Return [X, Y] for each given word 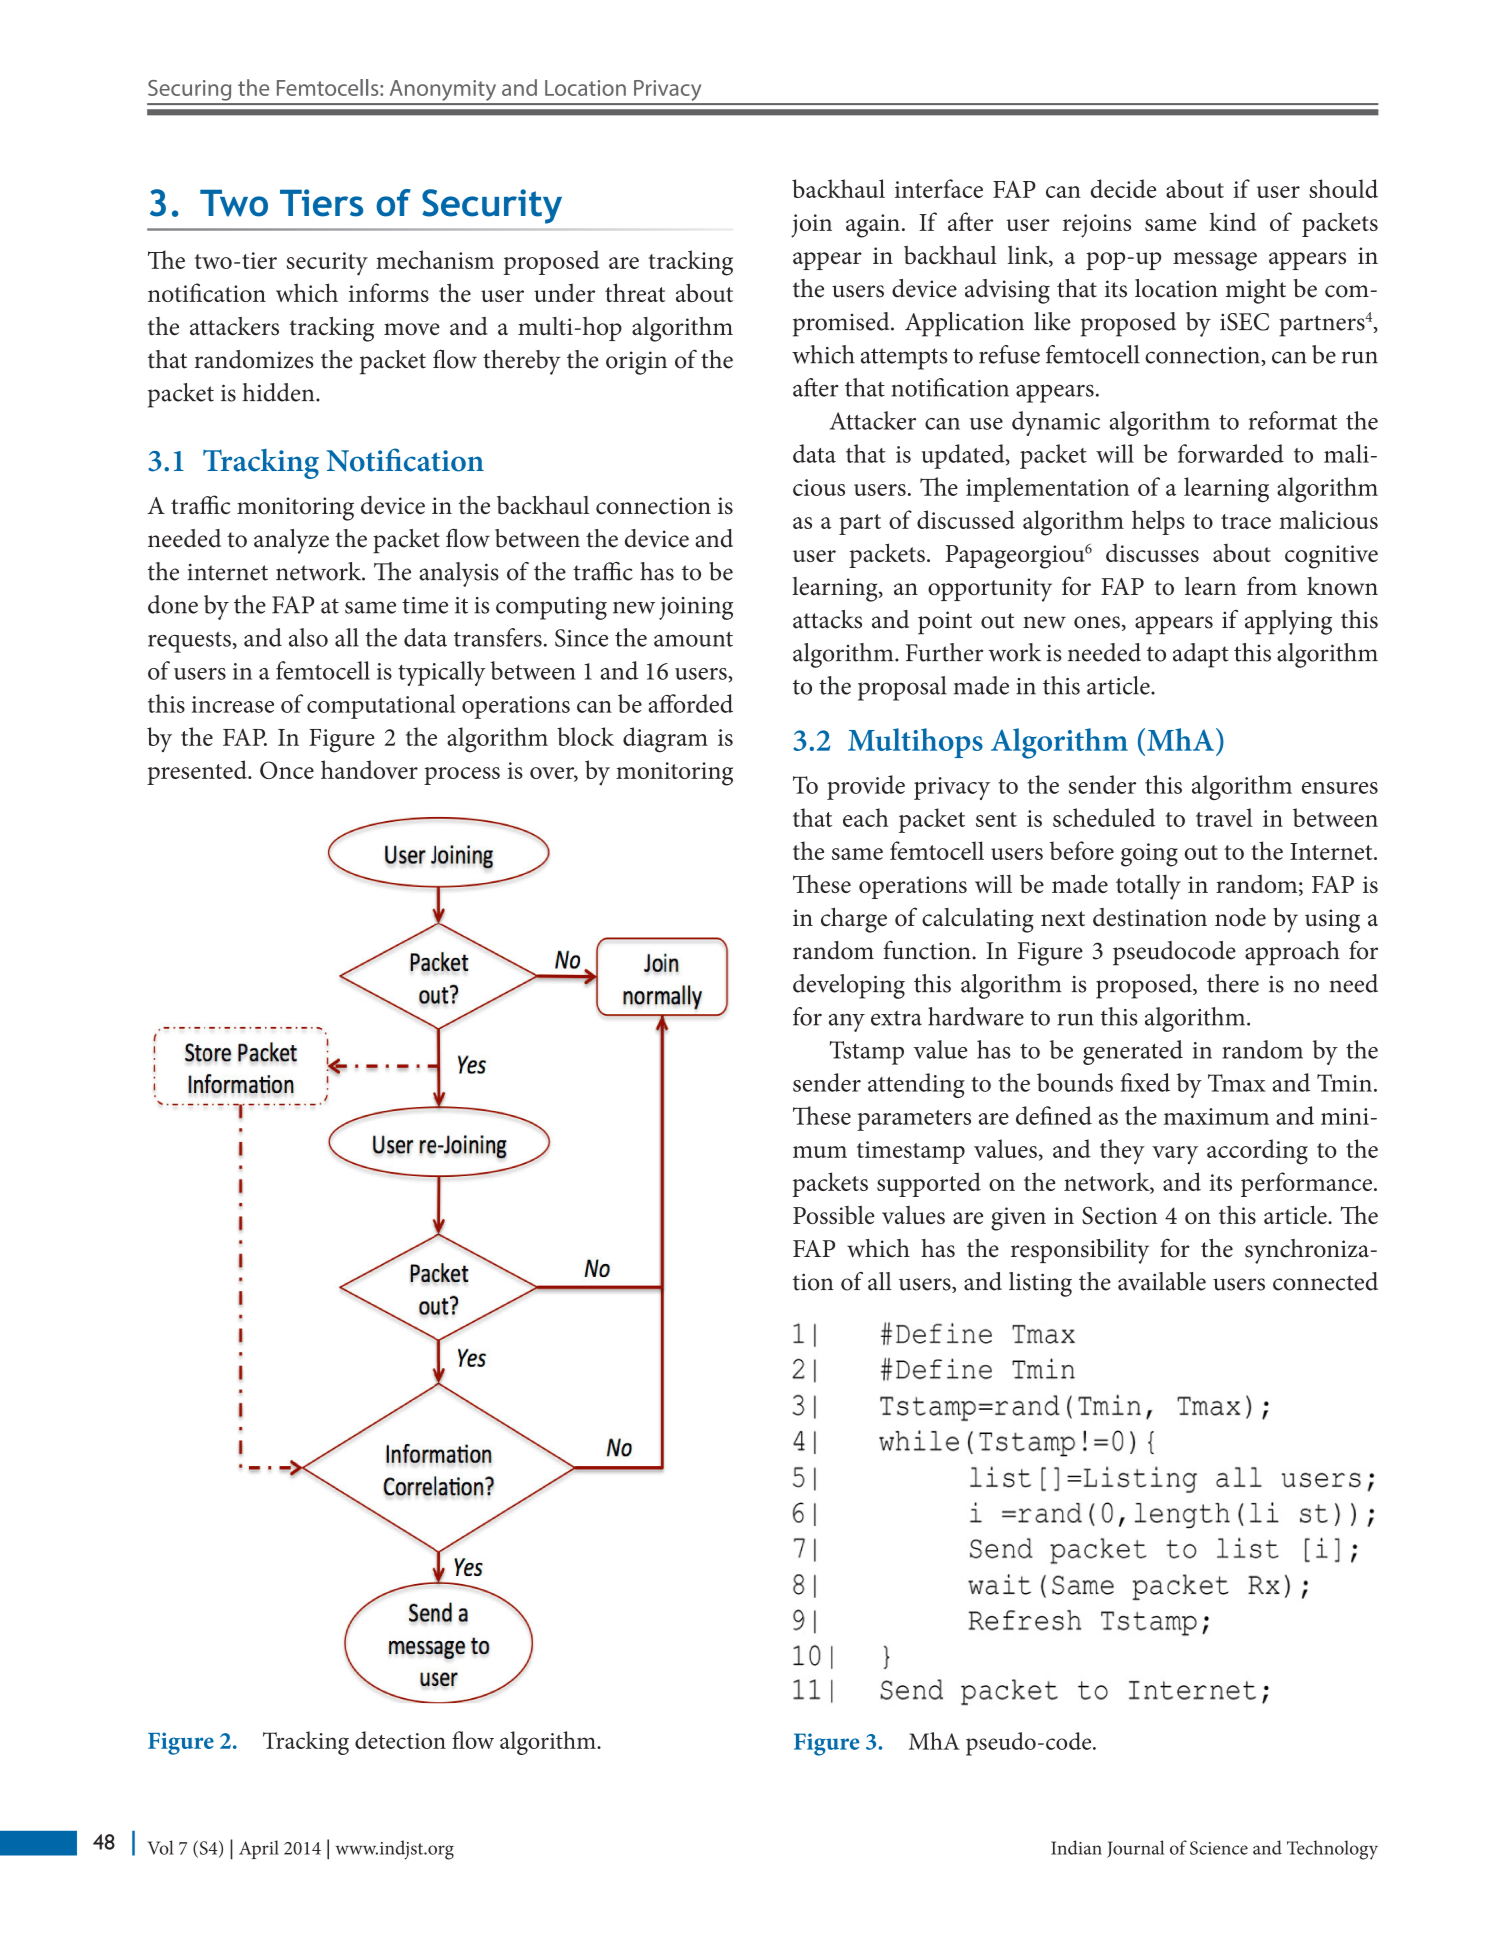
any [847, 1022]
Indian [1076, 1847]
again [873, 226]
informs [389, 292]
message [1215, 261]
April [259, 1849]
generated [1133, 1052]
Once [287, 770]
